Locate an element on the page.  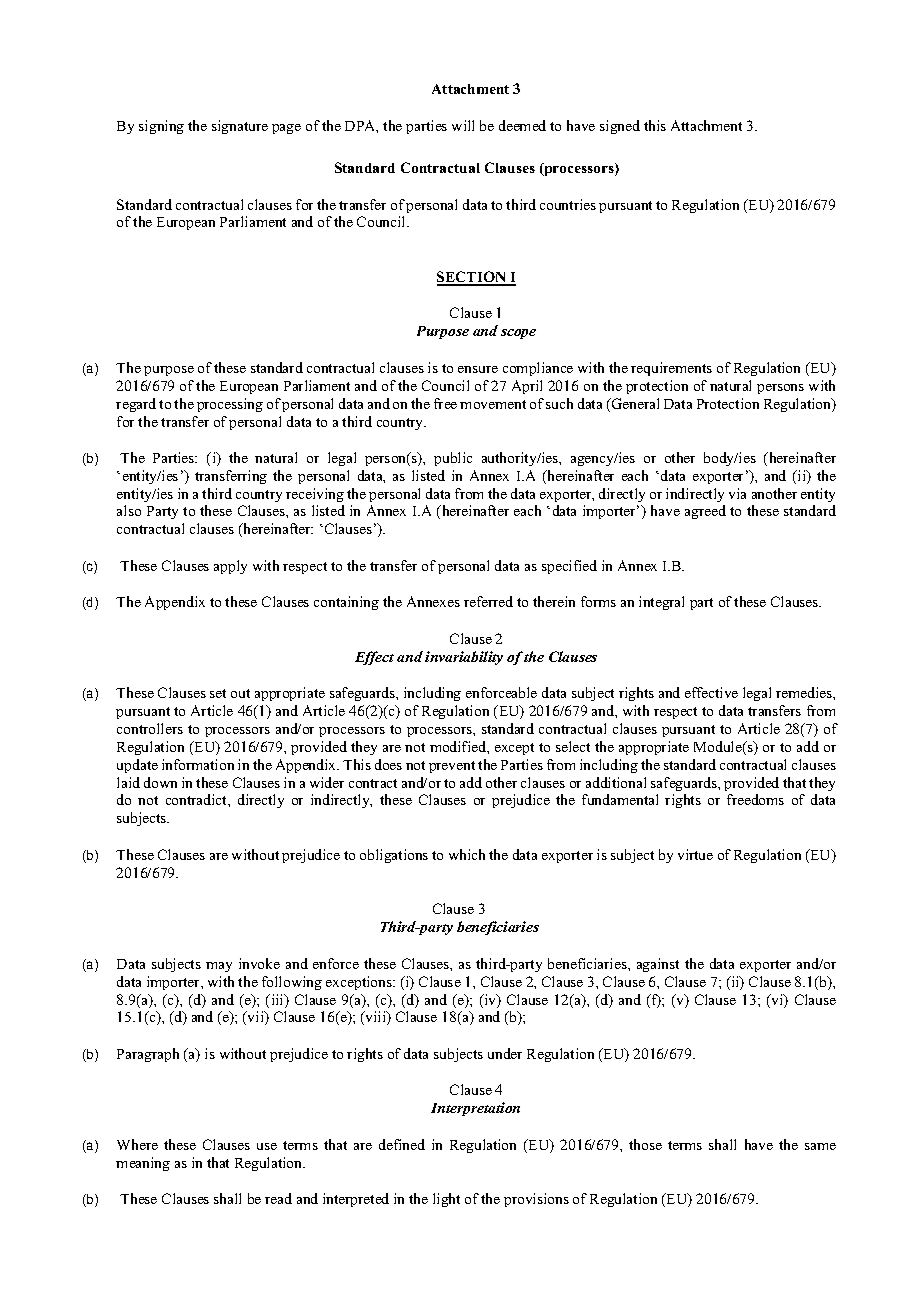
remedies is located at coordinates (805, 692).
